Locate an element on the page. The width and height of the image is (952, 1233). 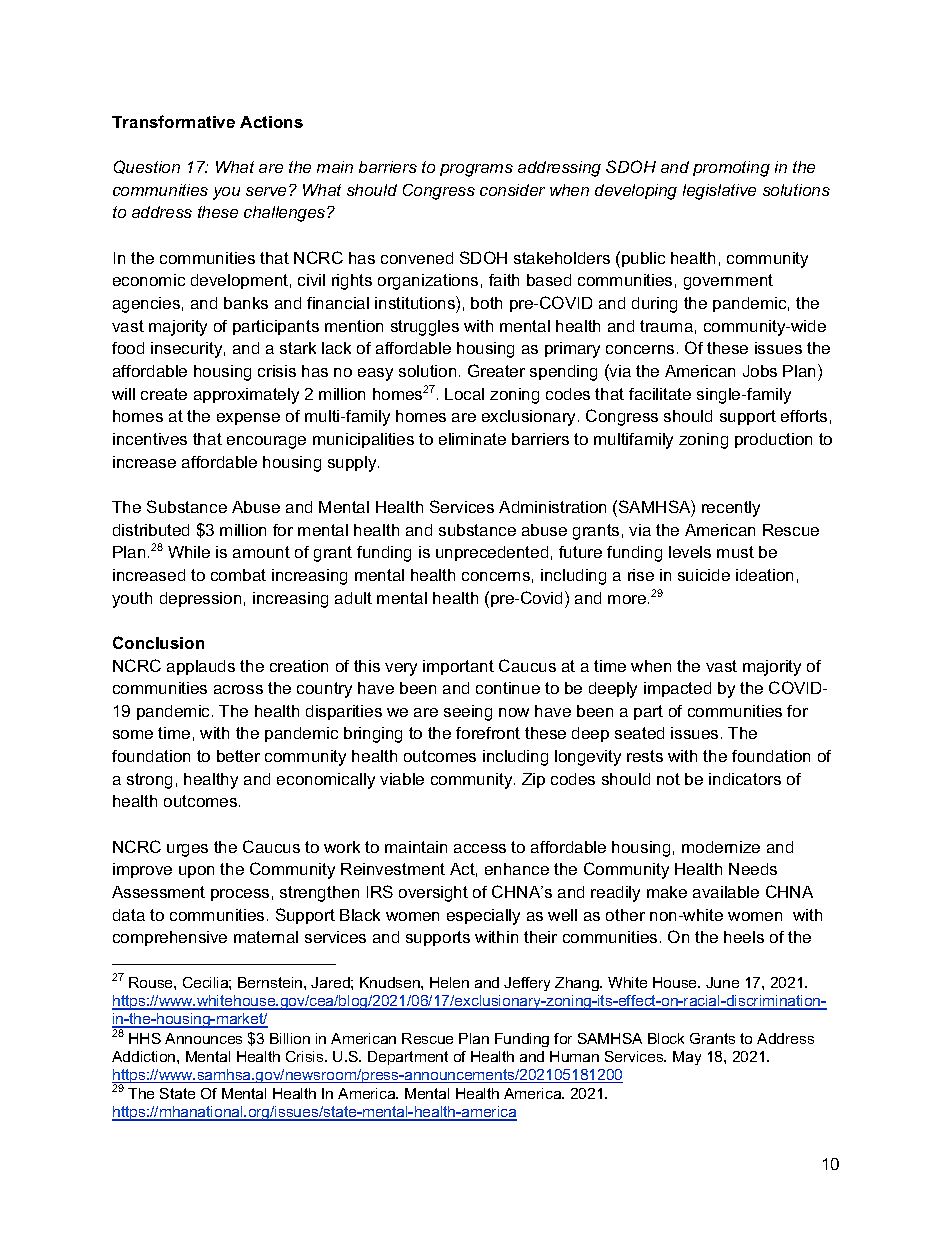
unprecedented is located at coordinates (492, 553).
